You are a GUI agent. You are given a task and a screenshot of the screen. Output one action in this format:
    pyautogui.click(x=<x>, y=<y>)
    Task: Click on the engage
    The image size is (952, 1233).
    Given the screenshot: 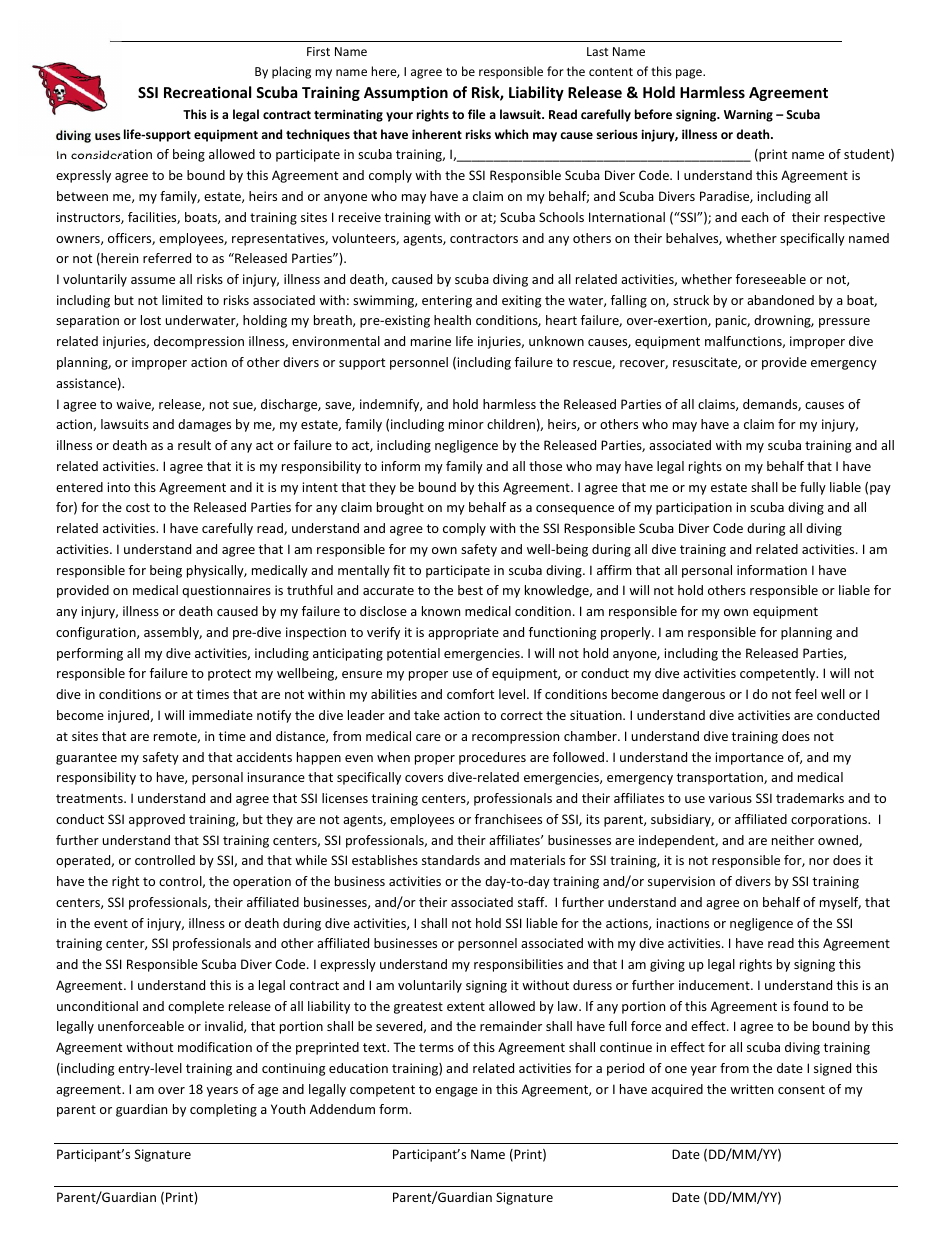 What is the action you would take?
    pyautogui.click(x=456, y=1092)
